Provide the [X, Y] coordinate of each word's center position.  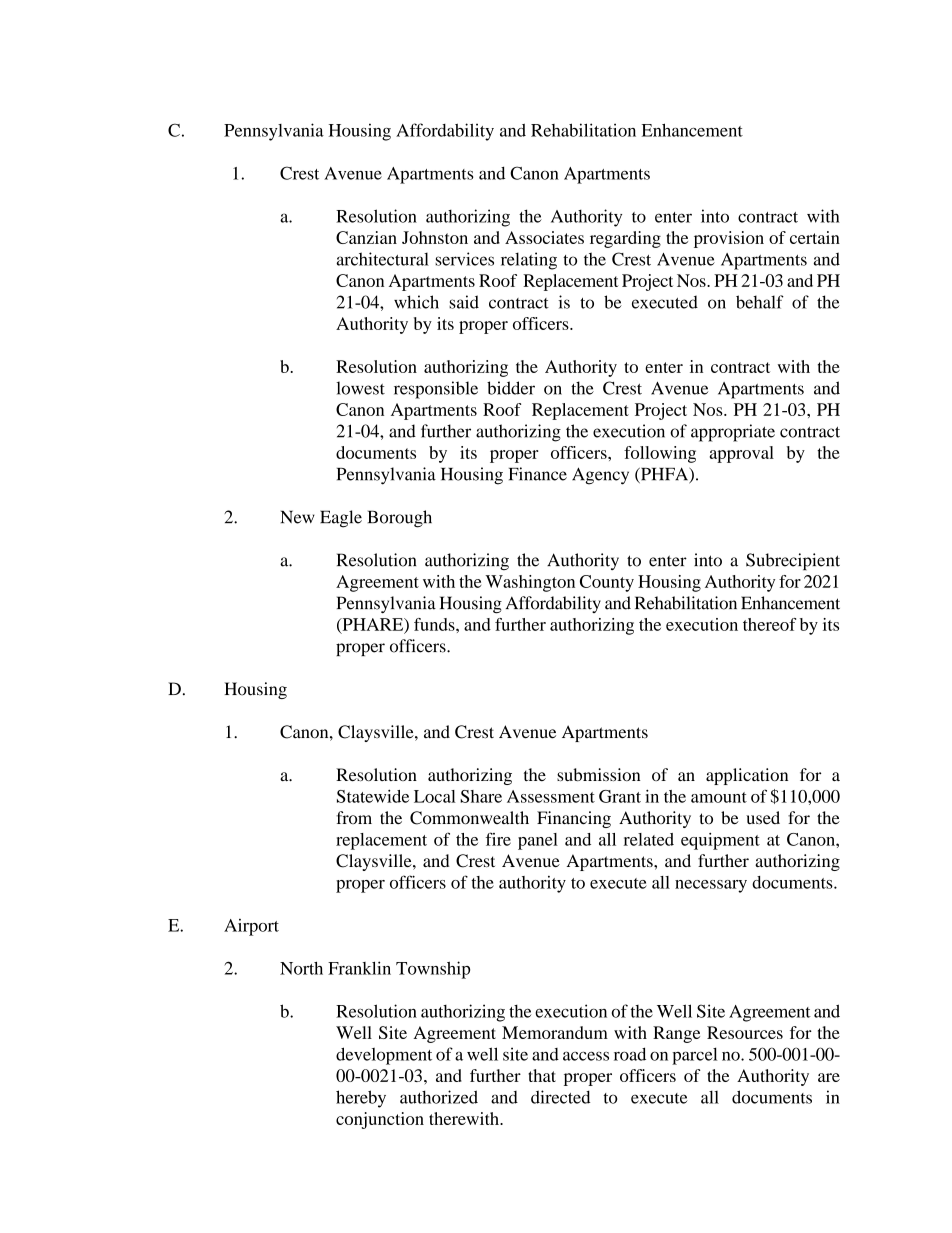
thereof [769, 624]
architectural [382, 259]
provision [729, 239]
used [763, 818]
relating [529, 261]
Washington [530, 583]
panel [538, 841]
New [298, 517]
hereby [361, 1099]
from [354, 817]
